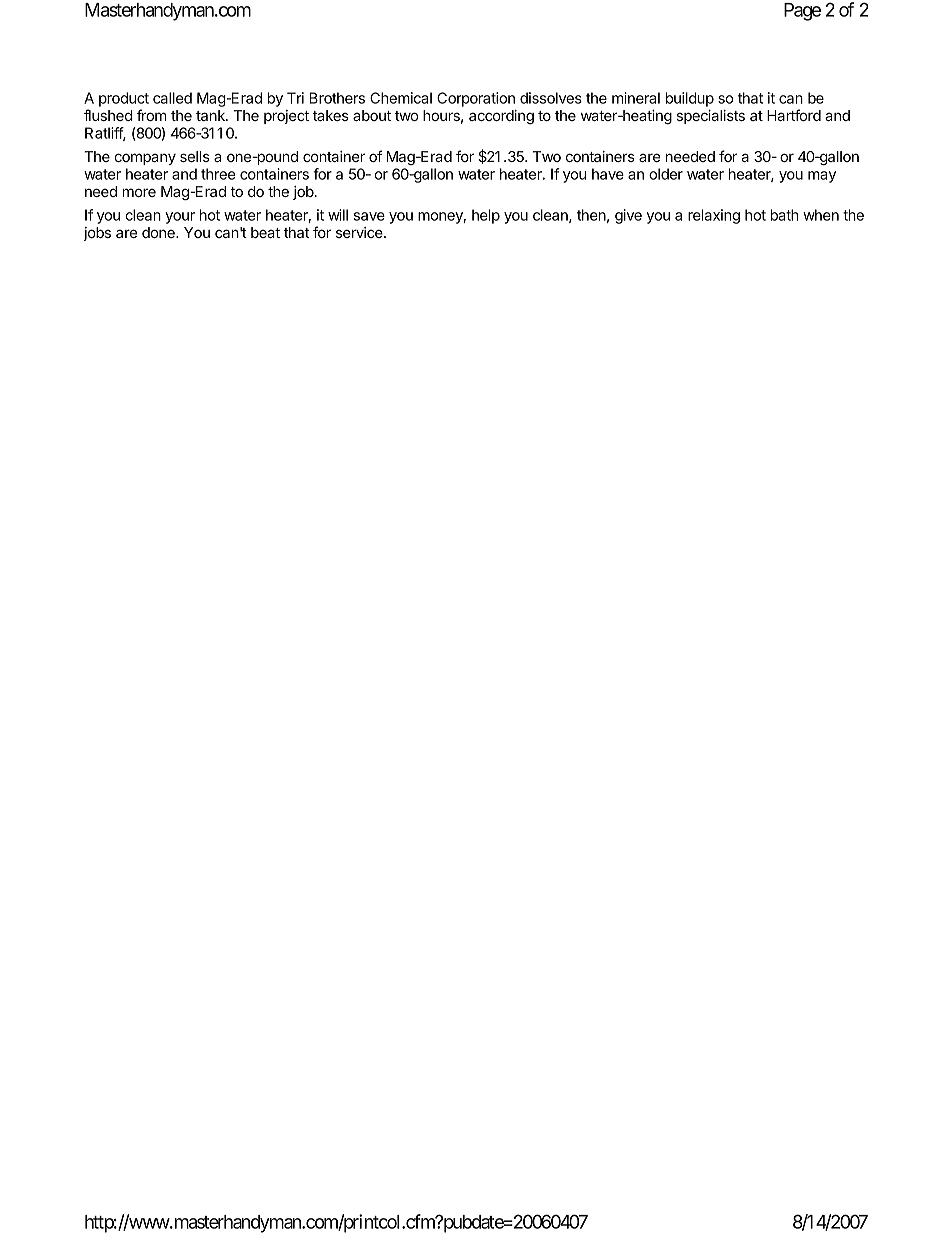 The width and height of the image is (952, 1233). What do you see at coordinates (794, 115) in the image?
I see `Hartford` at bounding box center [794, 115].
